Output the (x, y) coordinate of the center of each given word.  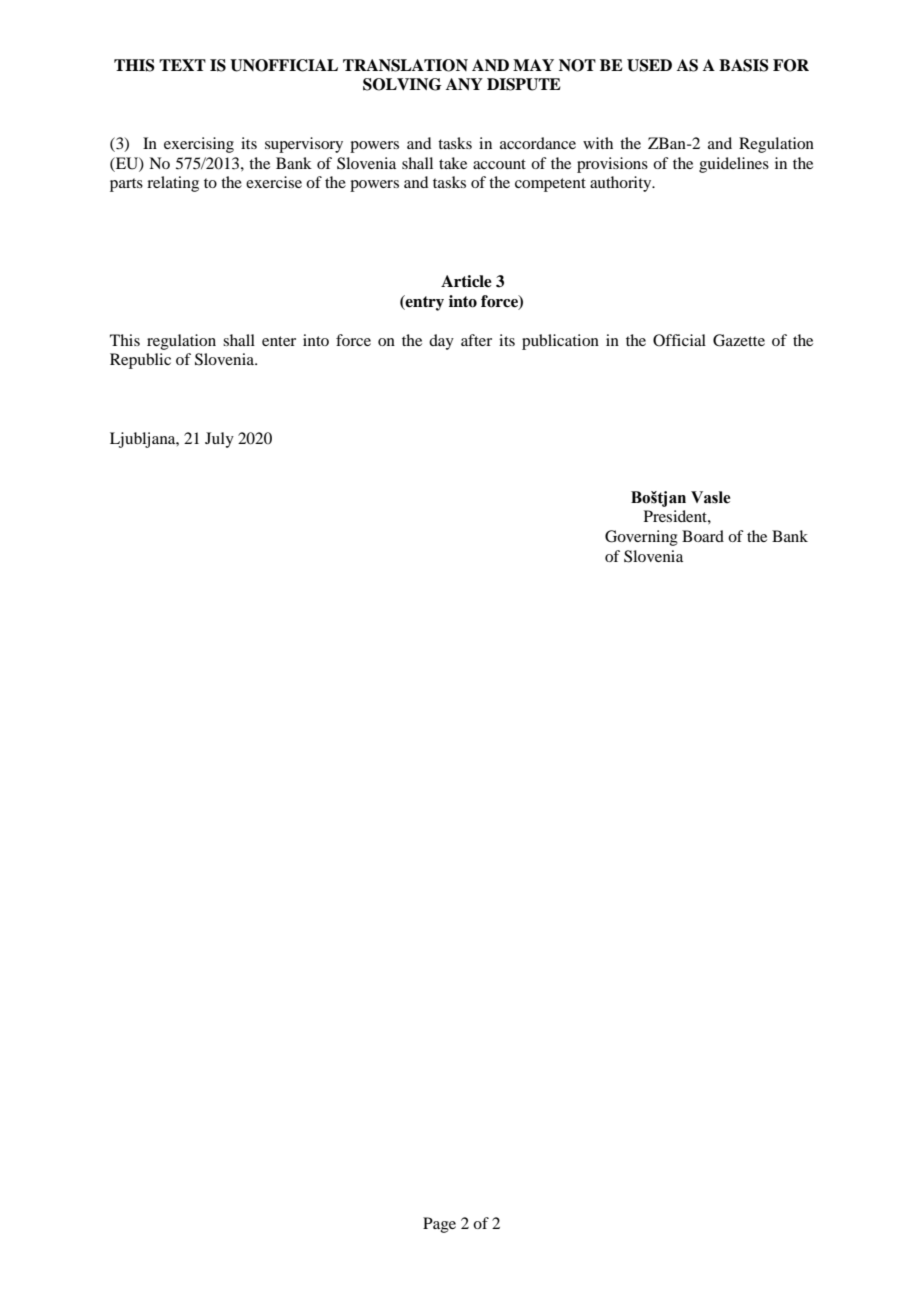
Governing (641, 538)
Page (439, 1225)
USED (649, 65)
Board (703, 536)
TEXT (182, 65)
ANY (464, 84)
